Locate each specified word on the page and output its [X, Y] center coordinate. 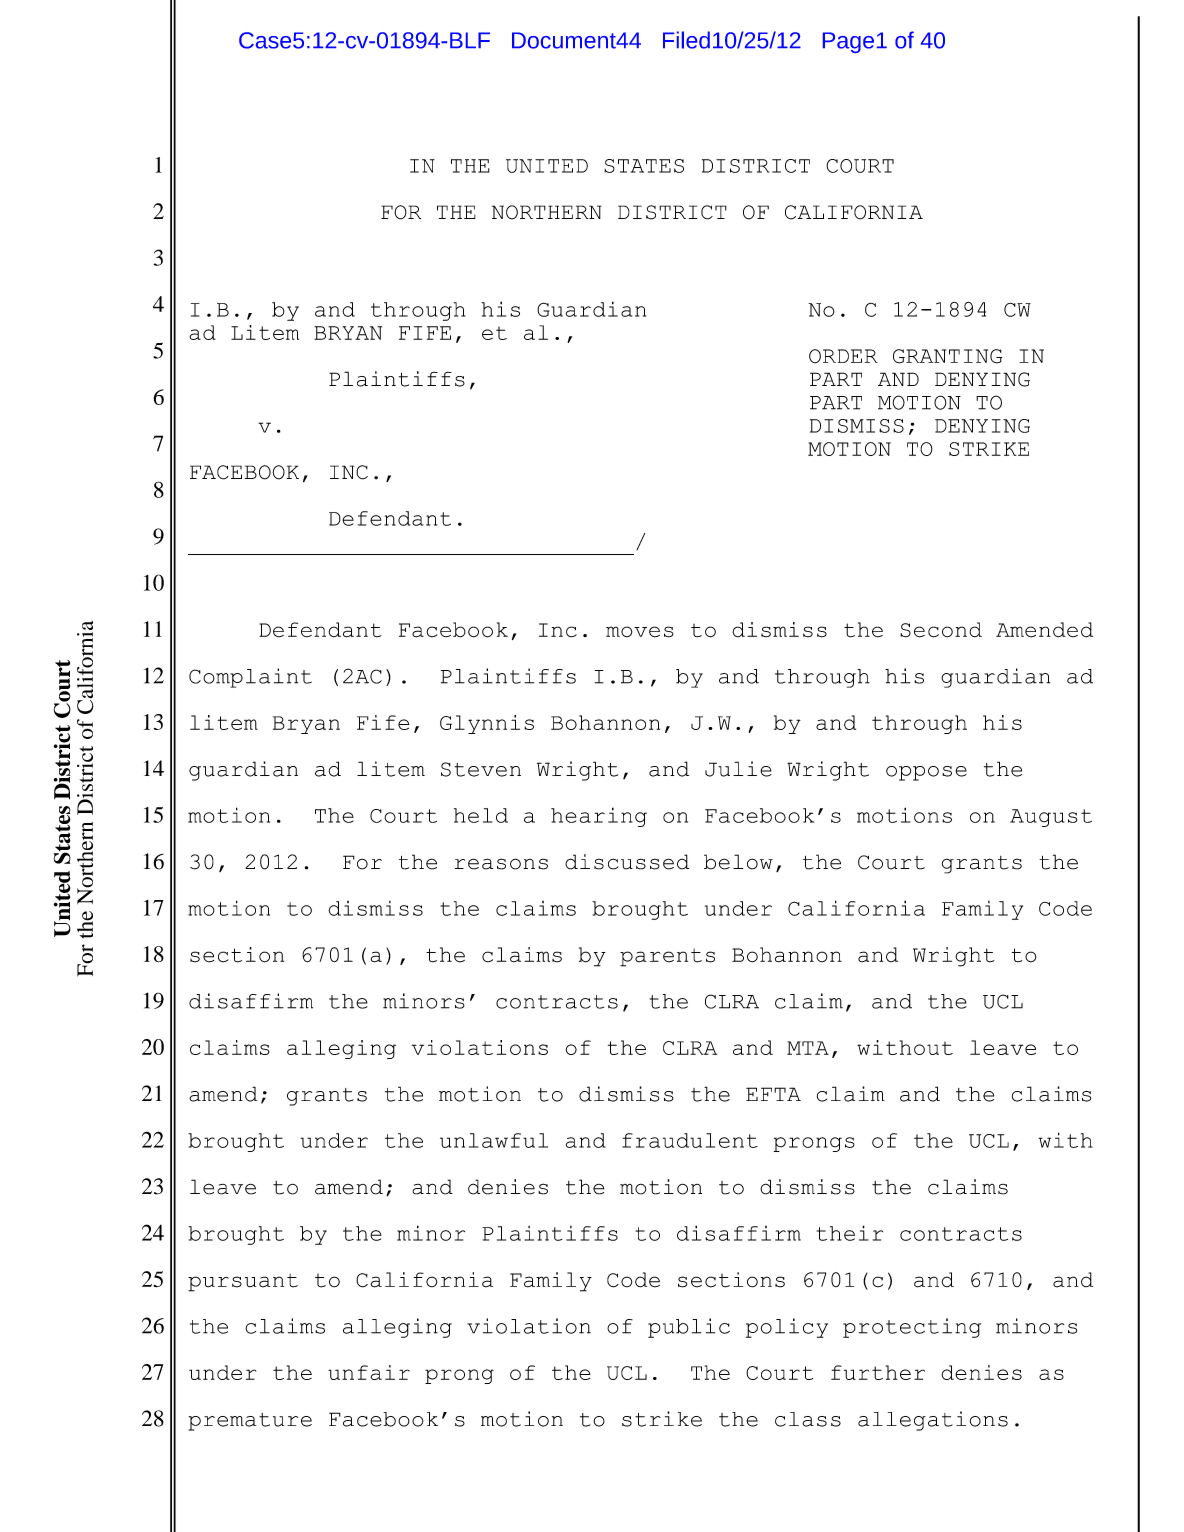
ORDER [843, 356]
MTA [808, 1048]
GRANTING [947, 356]
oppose [926, 773]
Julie [738, 769]
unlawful [494, 1140]
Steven [481, 769]
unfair [369, 1372]
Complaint [250, 678]
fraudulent [690, 1140]
